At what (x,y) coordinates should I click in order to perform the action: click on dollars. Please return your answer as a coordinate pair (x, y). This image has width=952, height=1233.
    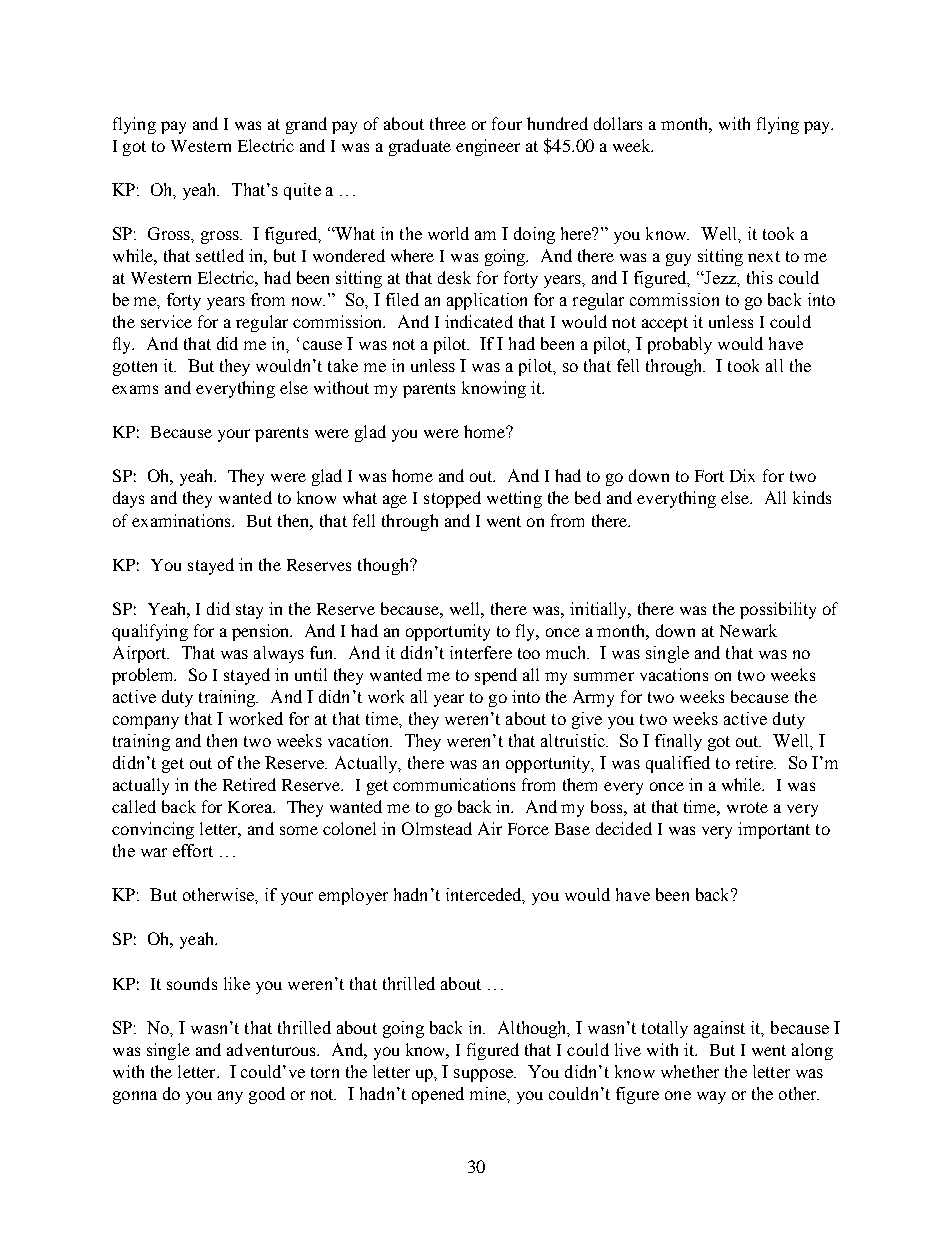
    Looking at the image, I should click on (618, 123).
